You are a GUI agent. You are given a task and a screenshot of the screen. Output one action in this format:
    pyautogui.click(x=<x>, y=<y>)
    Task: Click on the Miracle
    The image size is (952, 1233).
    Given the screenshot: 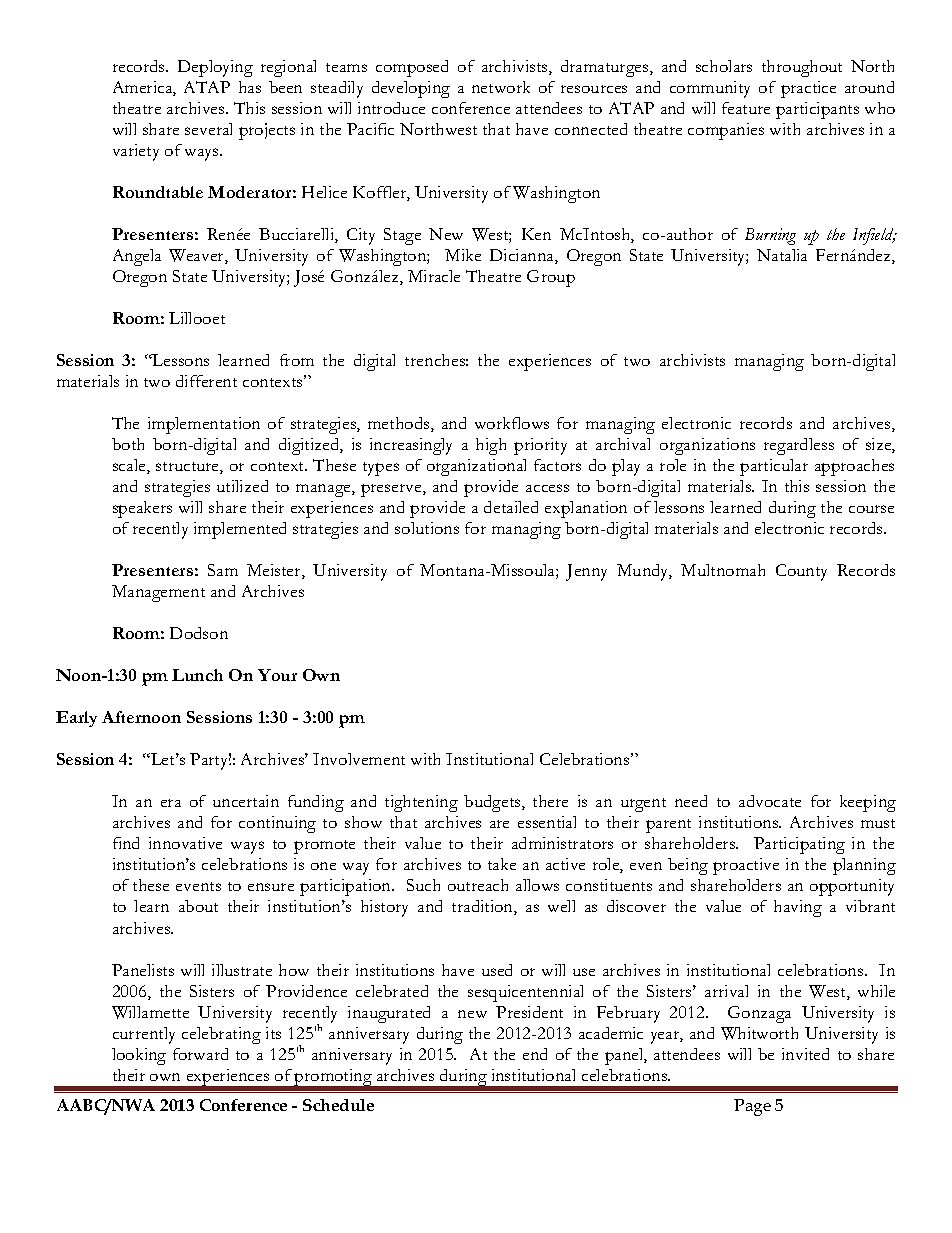 What is the action you would take?
    pyautogui.click(x=434, y=276)
